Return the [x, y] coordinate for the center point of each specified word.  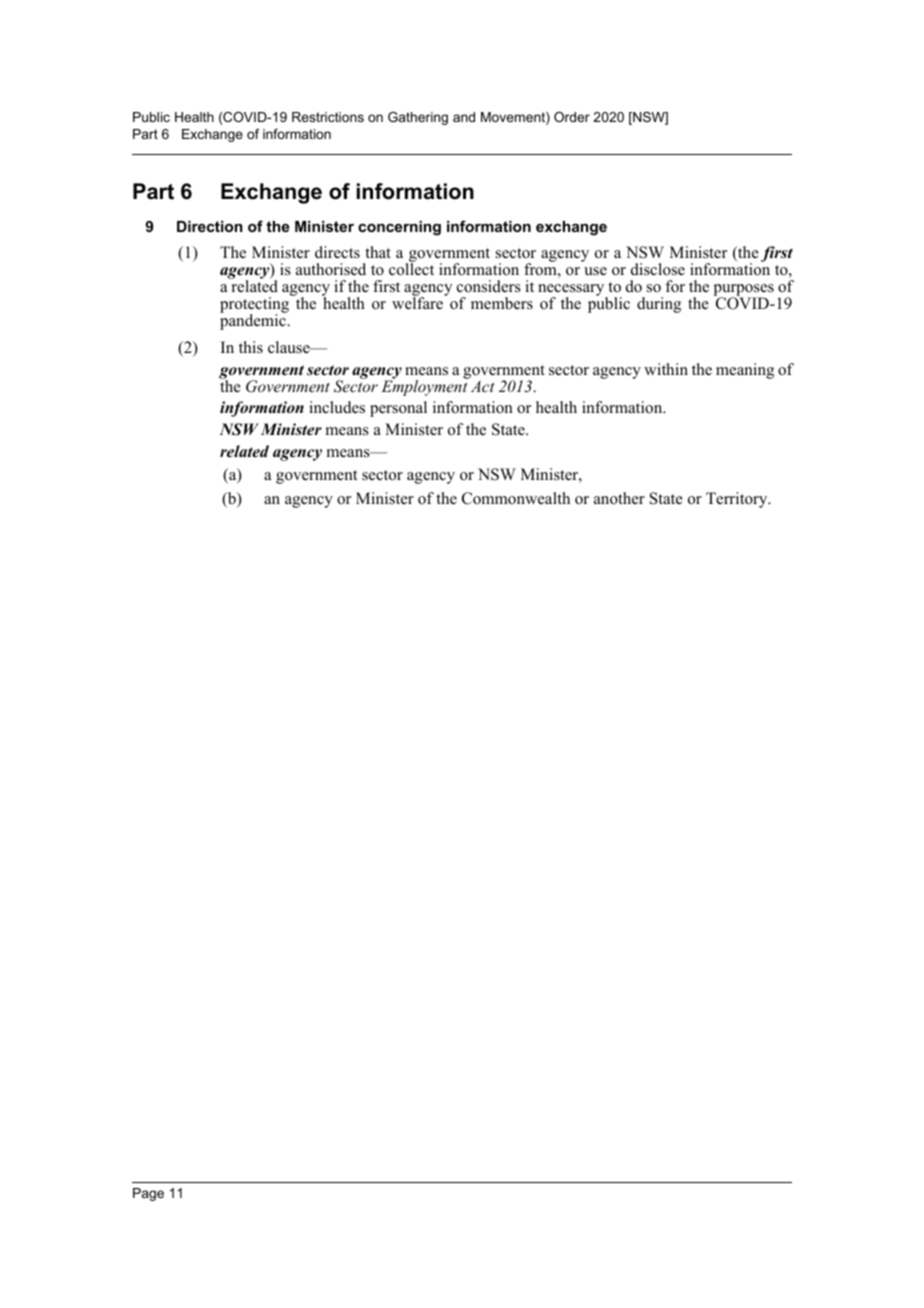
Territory [738, 500]
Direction [210, 226]
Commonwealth [516, 498]
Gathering [418, 118]
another [619, 498]
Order [572, 117]
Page [148, 1194]
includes [337, 407]
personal [398, 409]
